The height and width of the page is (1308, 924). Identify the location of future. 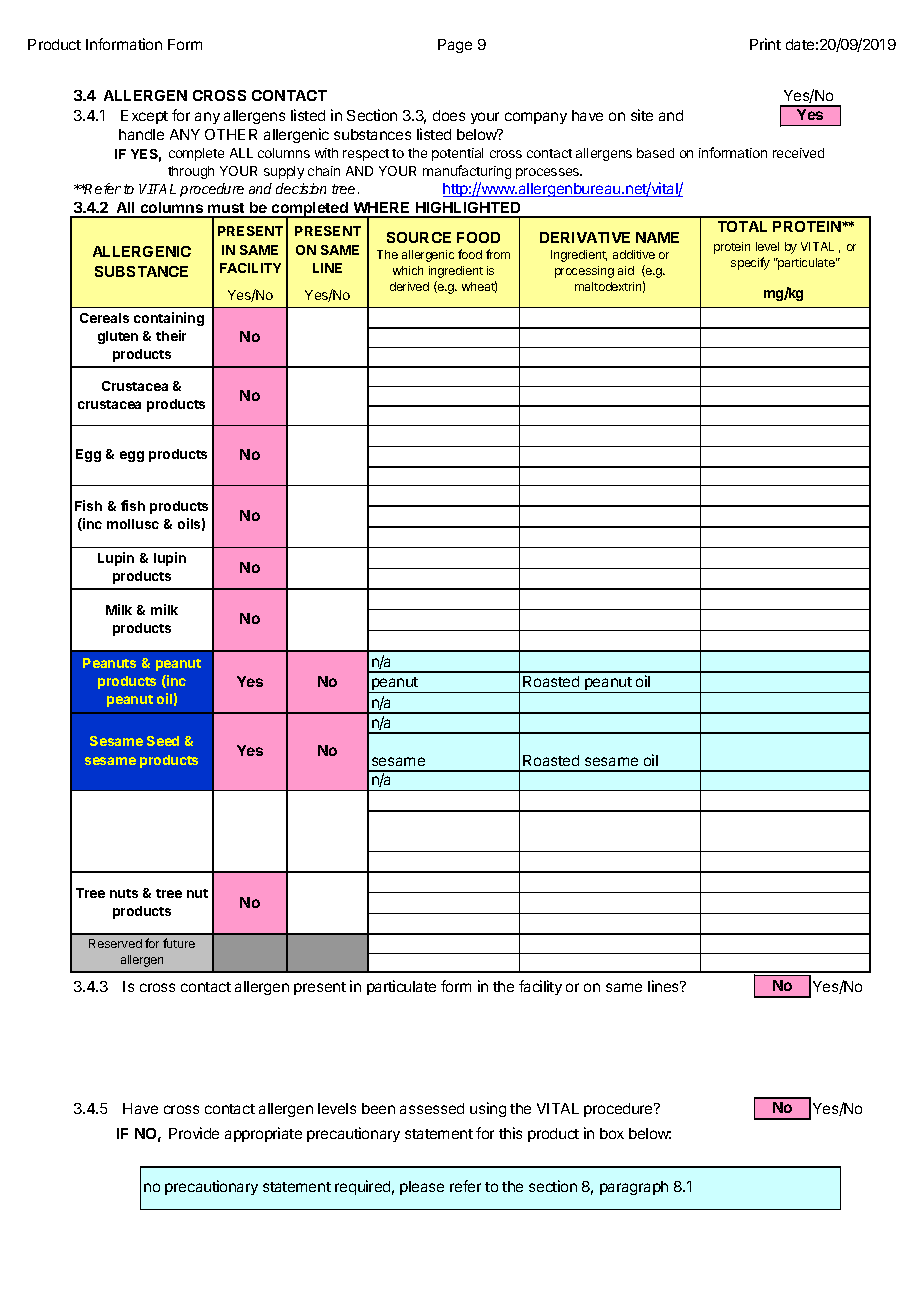
(179, 943).
